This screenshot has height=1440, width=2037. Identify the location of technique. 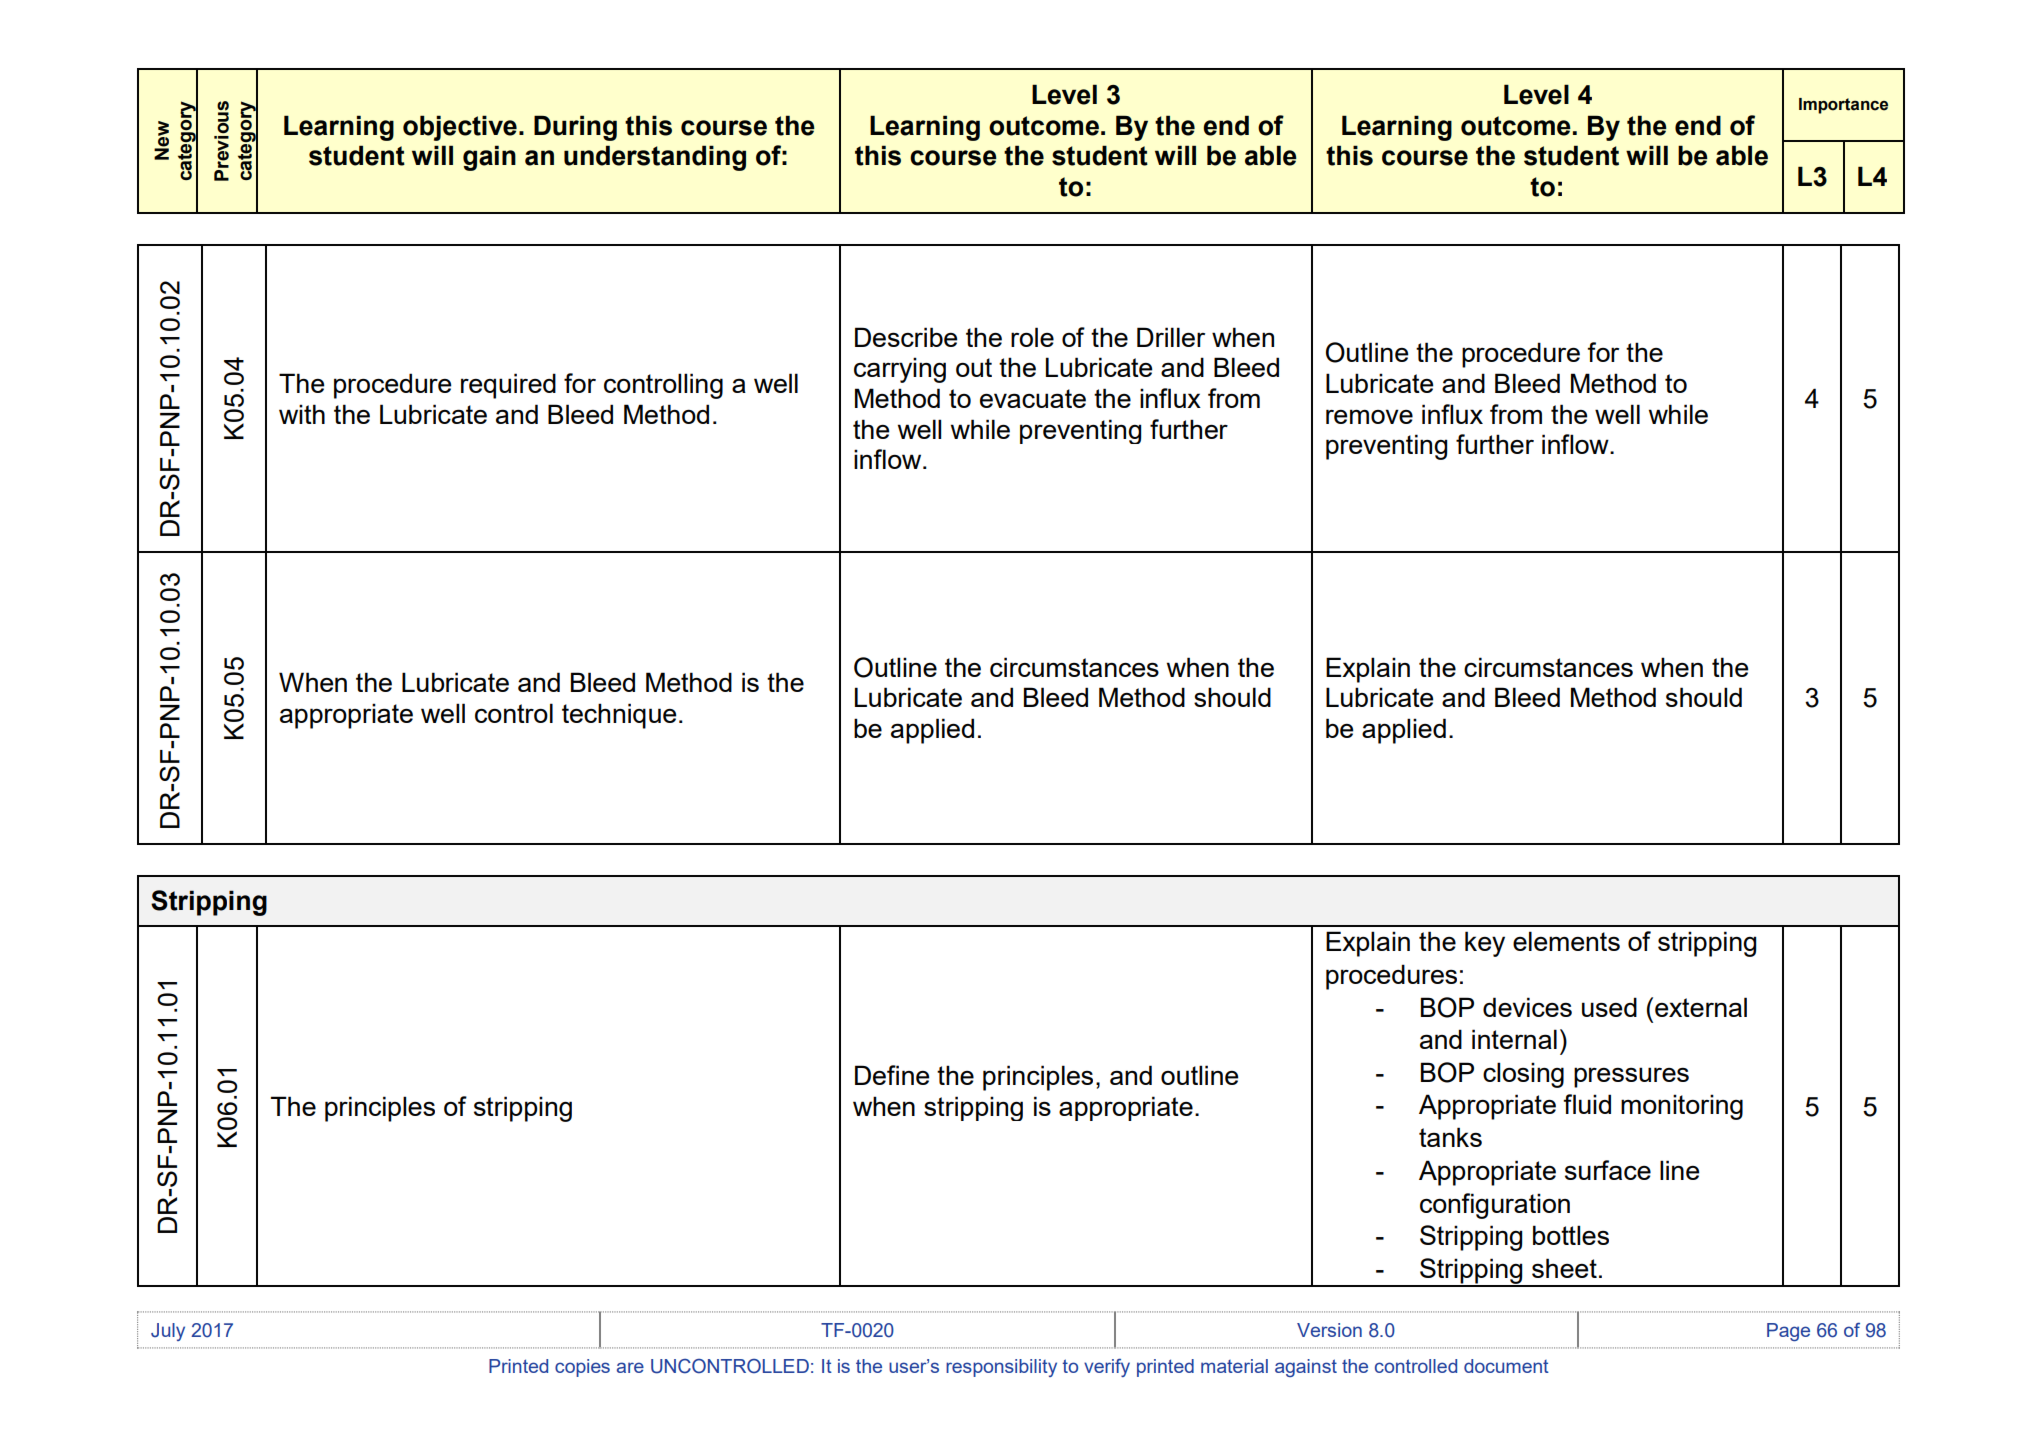
(619, 716).
